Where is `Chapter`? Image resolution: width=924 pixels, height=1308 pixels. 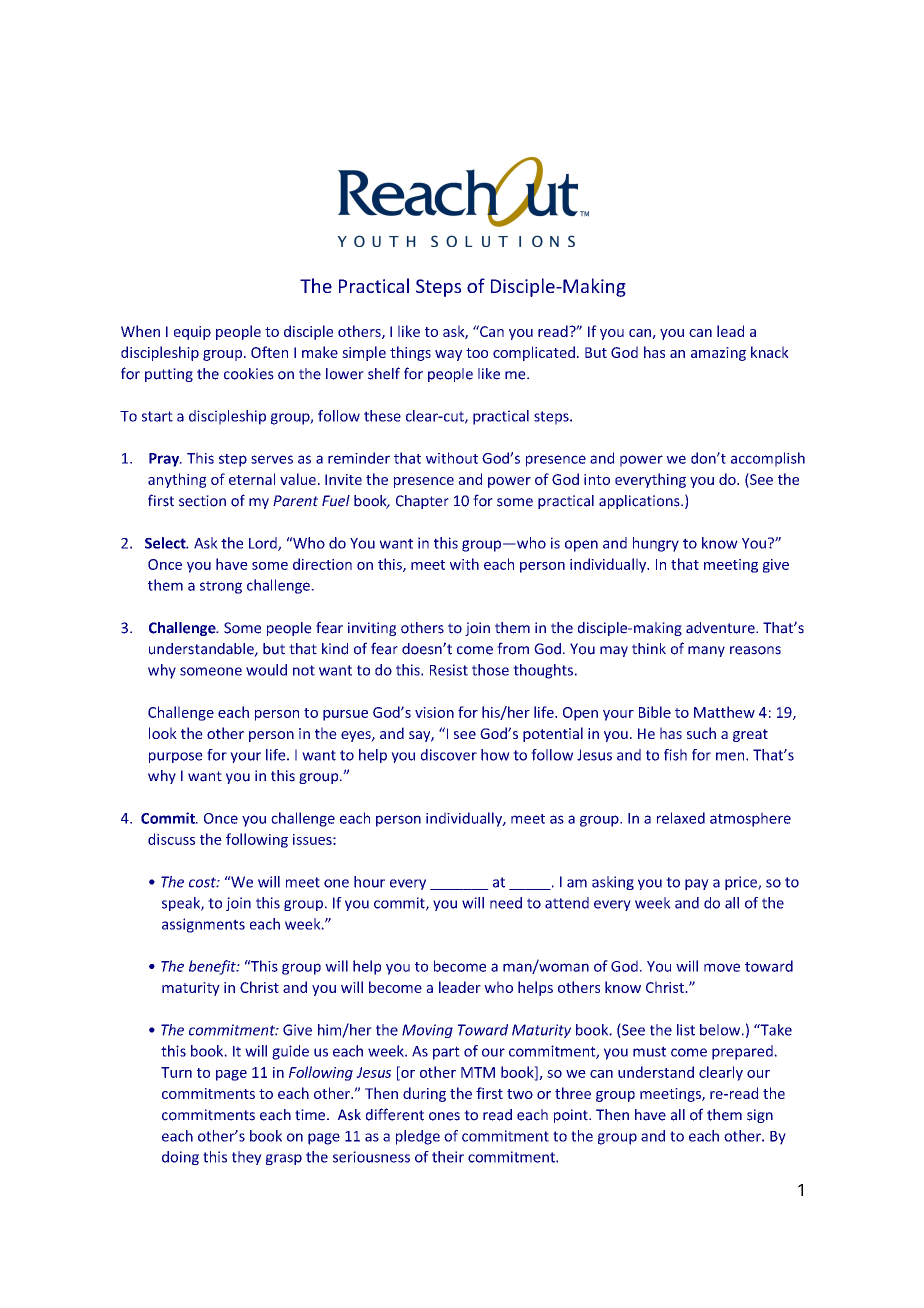 Chapter is located at coordinates (422, 502).
